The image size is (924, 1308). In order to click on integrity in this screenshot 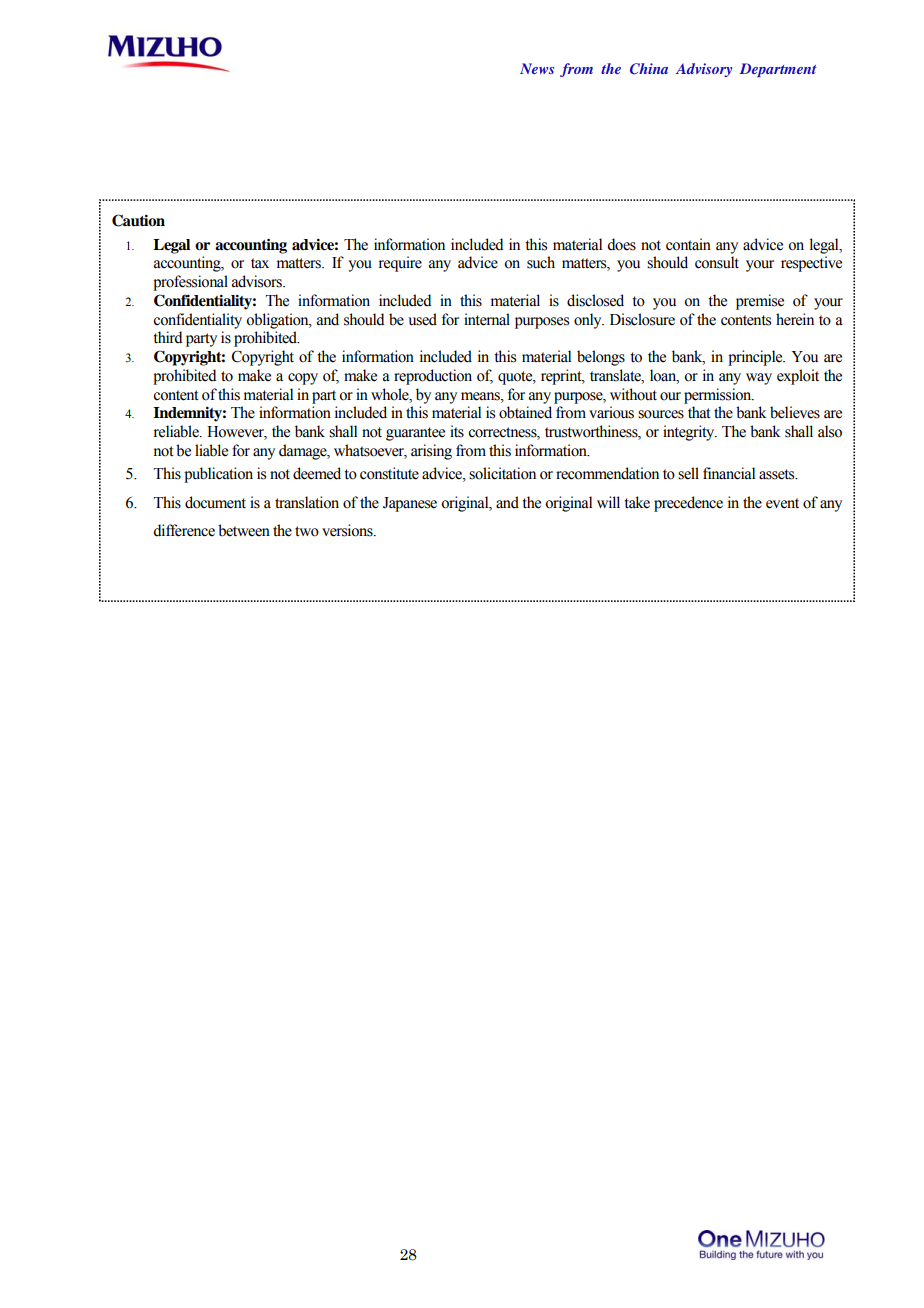, I will do `click(690, 433)`.
